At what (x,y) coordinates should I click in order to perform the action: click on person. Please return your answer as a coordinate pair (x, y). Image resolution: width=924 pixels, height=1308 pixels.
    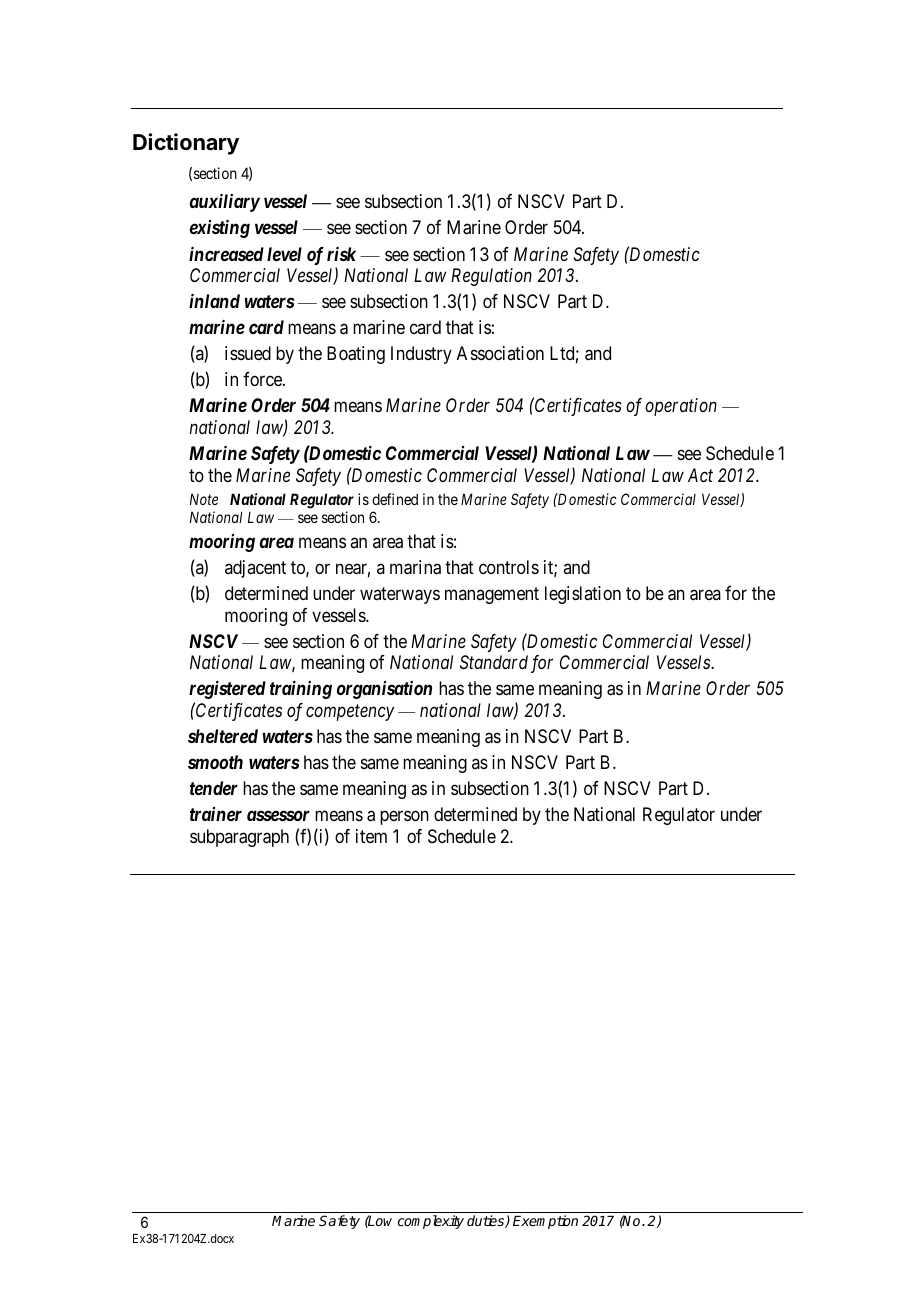
    Looking at the image, I should click on (404, 818).
